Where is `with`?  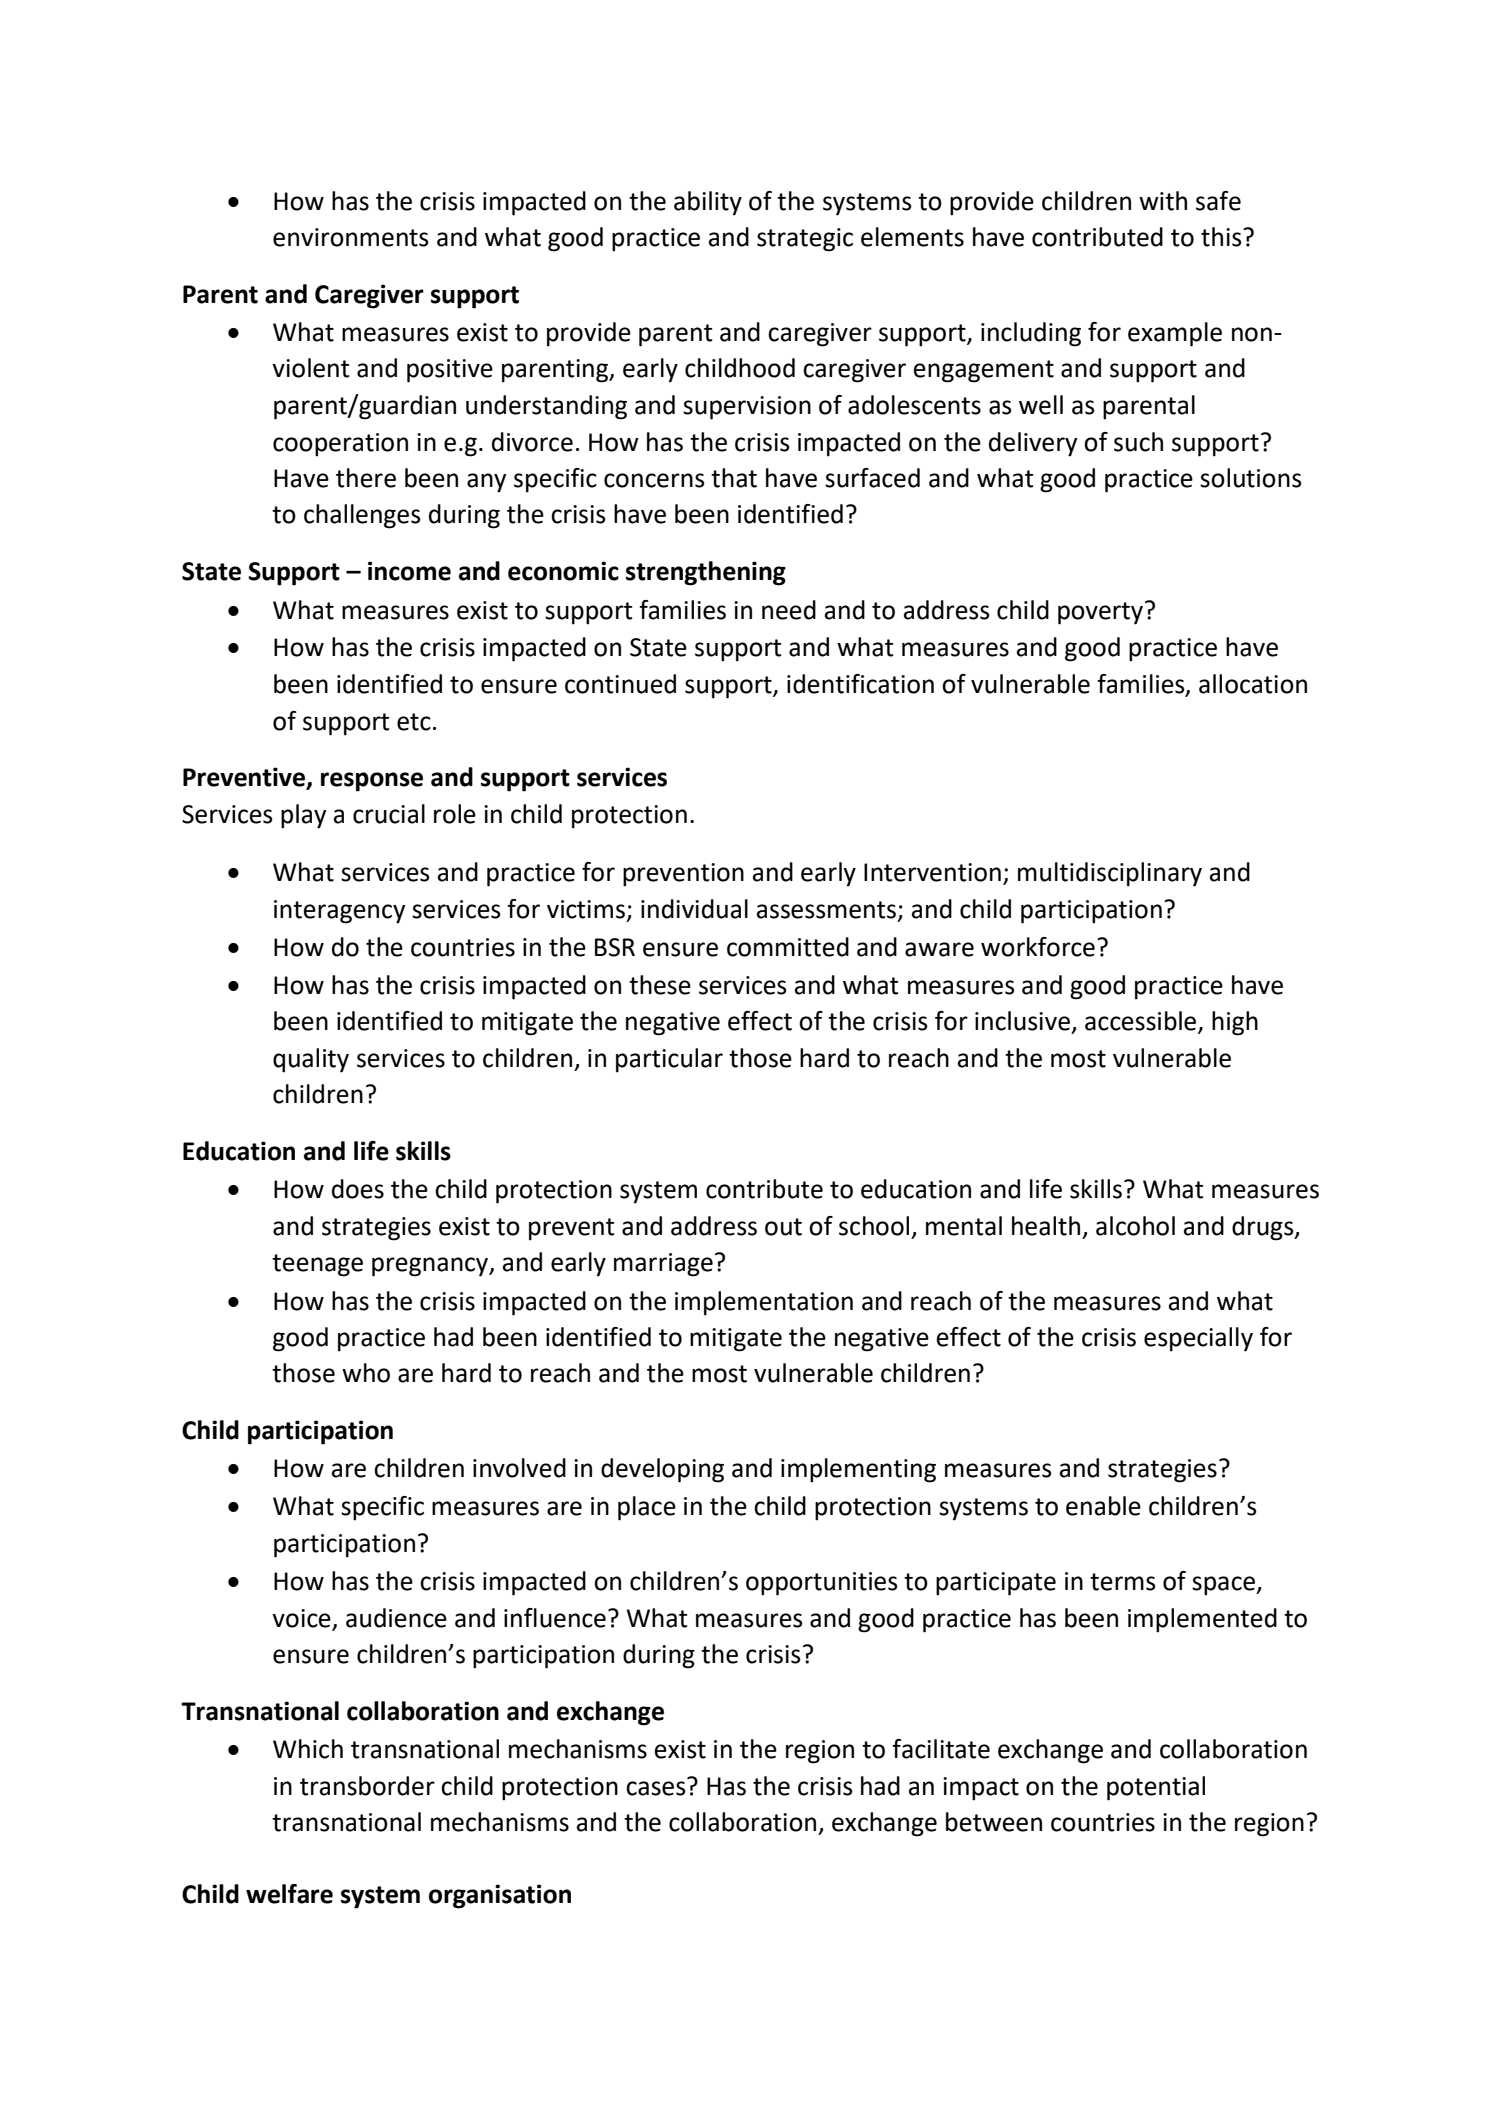 with is located at coordinates (1163, 201).
